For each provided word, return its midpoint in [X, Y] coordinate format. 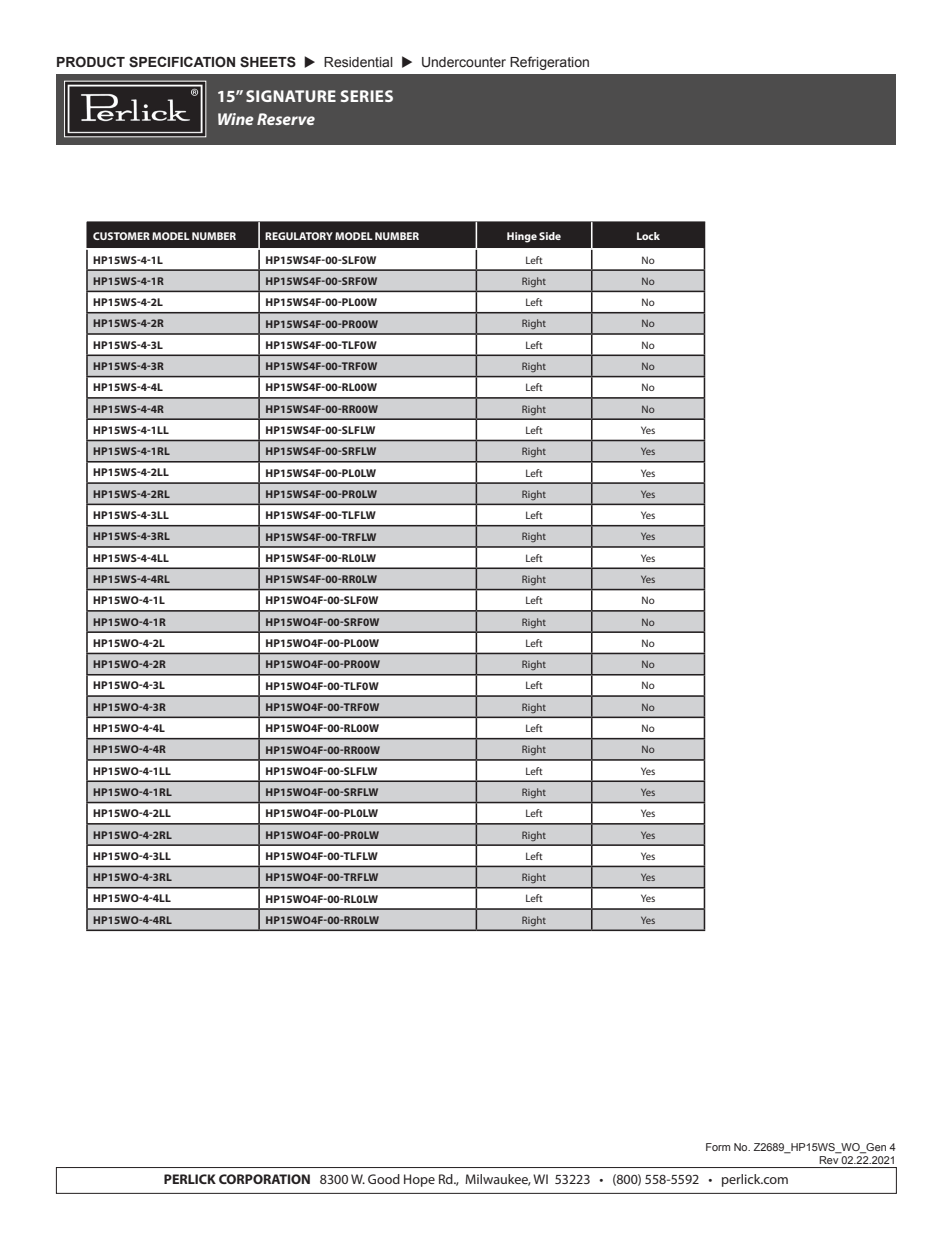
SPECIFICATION [182, 62]
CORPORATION [264, 1179]
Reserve [286, 119]
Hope [419, 1180]
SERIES [367, 96]
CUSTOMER [121, 236]
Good [384, 1179]
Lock [648, 236]
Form [718, 1147]
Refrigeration [549, 63]
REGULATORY [299, 236]
